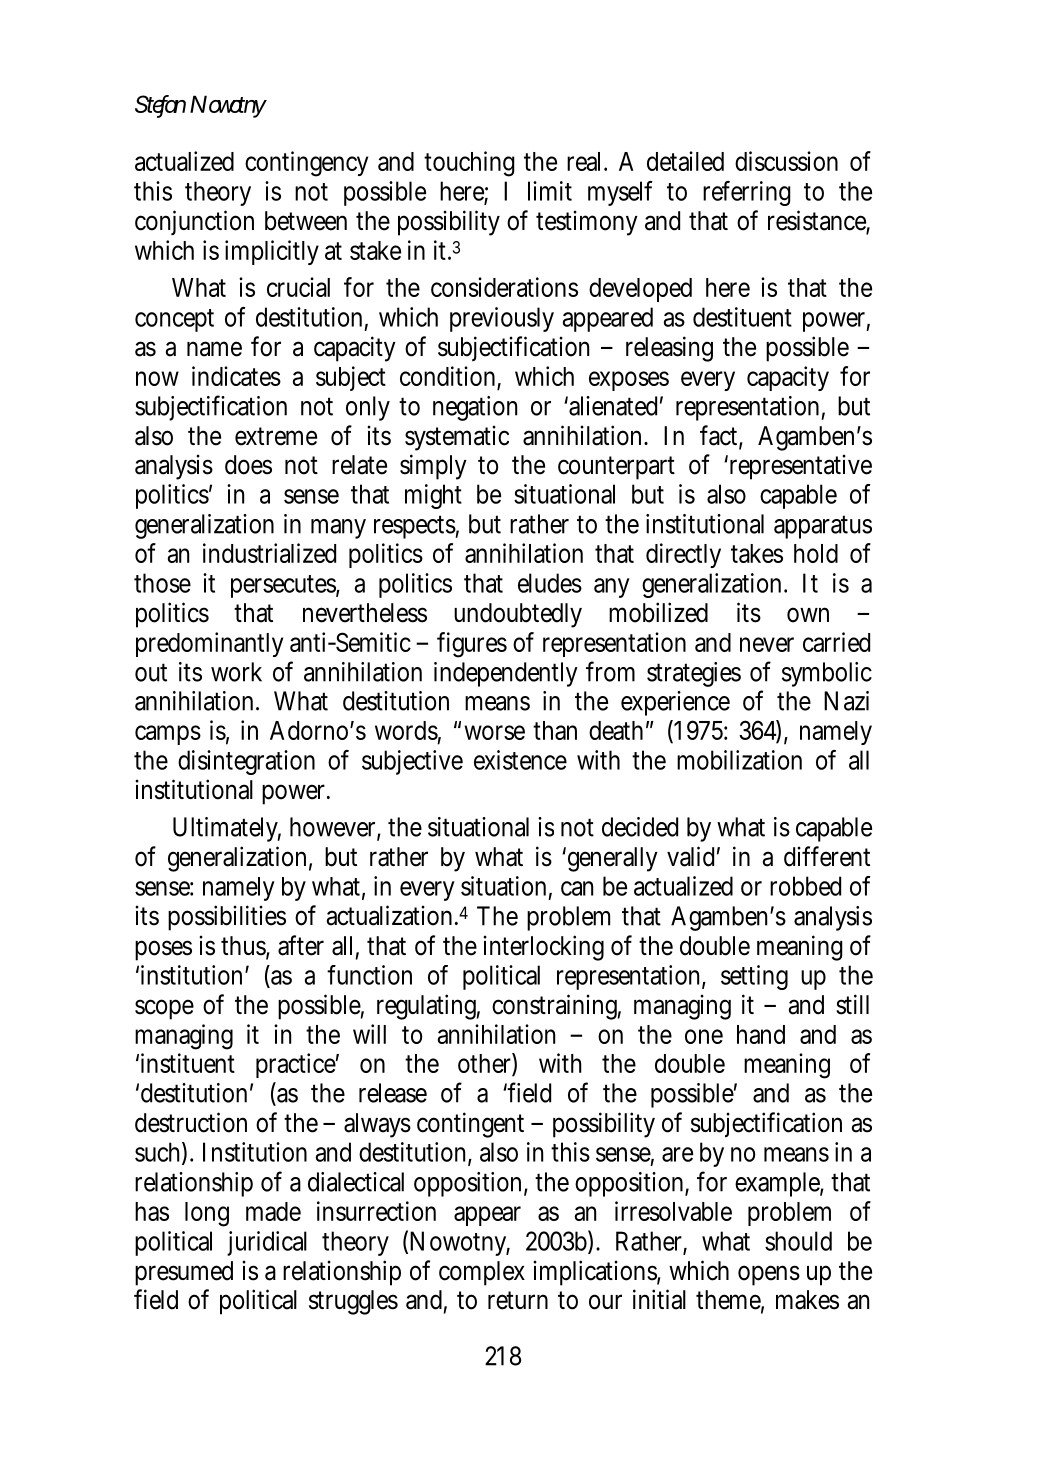 The height and width of the page is (1474, 1042). I want to click on myself, so click(620, 193).
